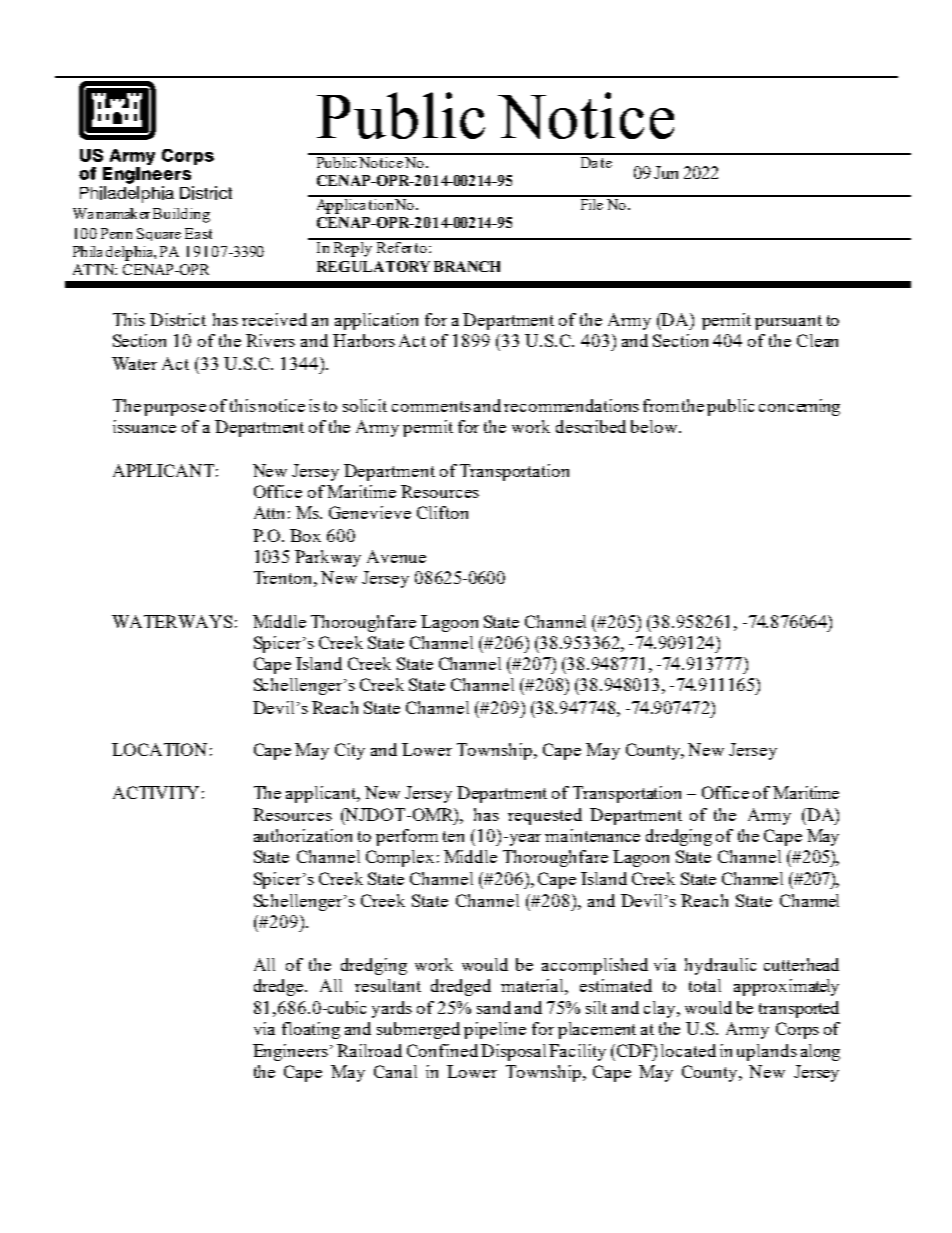 Image resolution: width=952 pixels, height=1233 pixels. I want to click on Refer, so click(394, 246).
